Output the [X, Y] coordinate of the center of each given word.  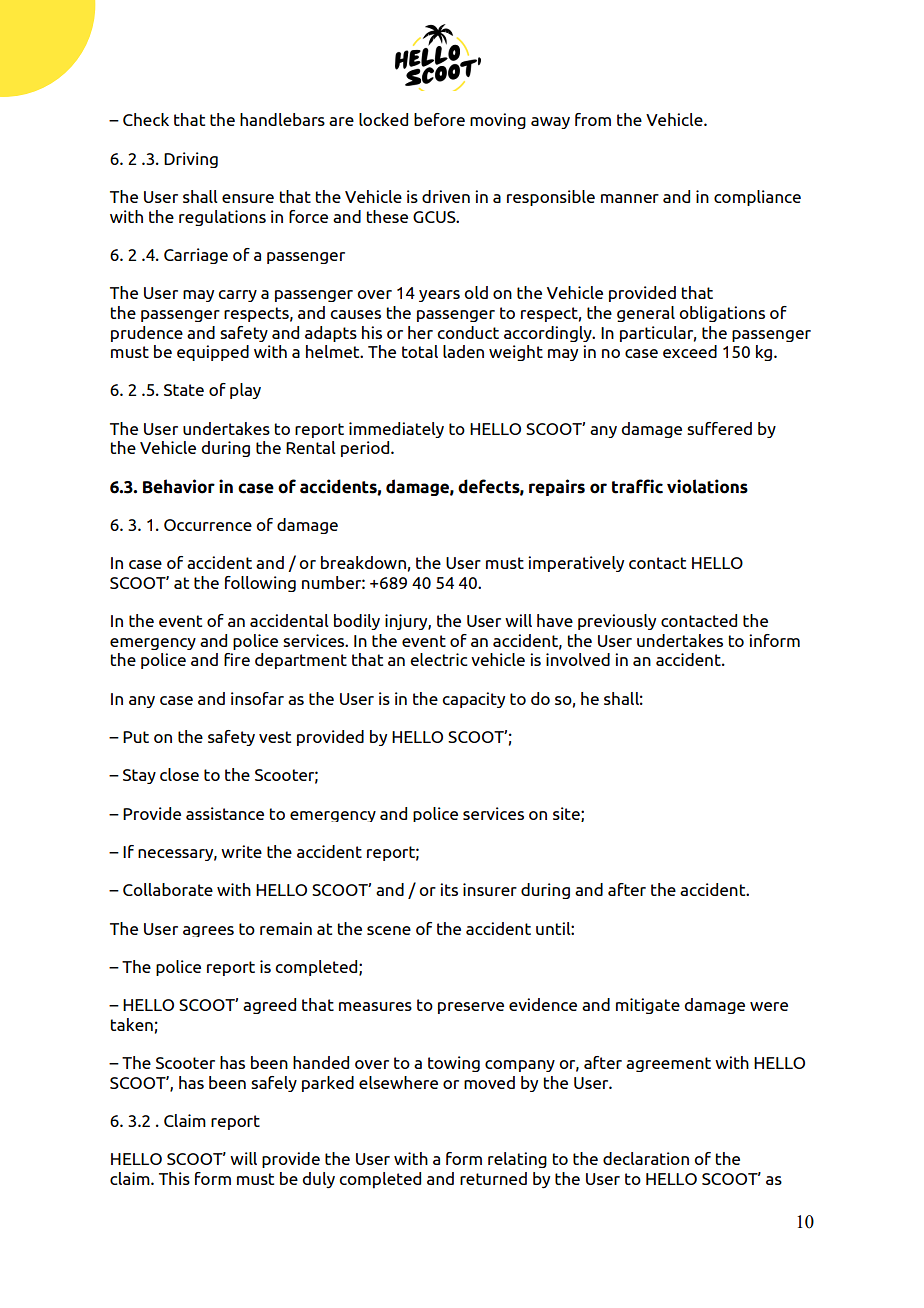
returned [493, 1178]
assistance [225, 813]
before [439, 119]
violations [707, 486]
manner [630, 198]
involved [578, 659]
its [449, 889]
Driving [191, 160]
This [174, 1178]
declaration [646, 1158]
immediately [396, 430]
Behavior [179, 486]
